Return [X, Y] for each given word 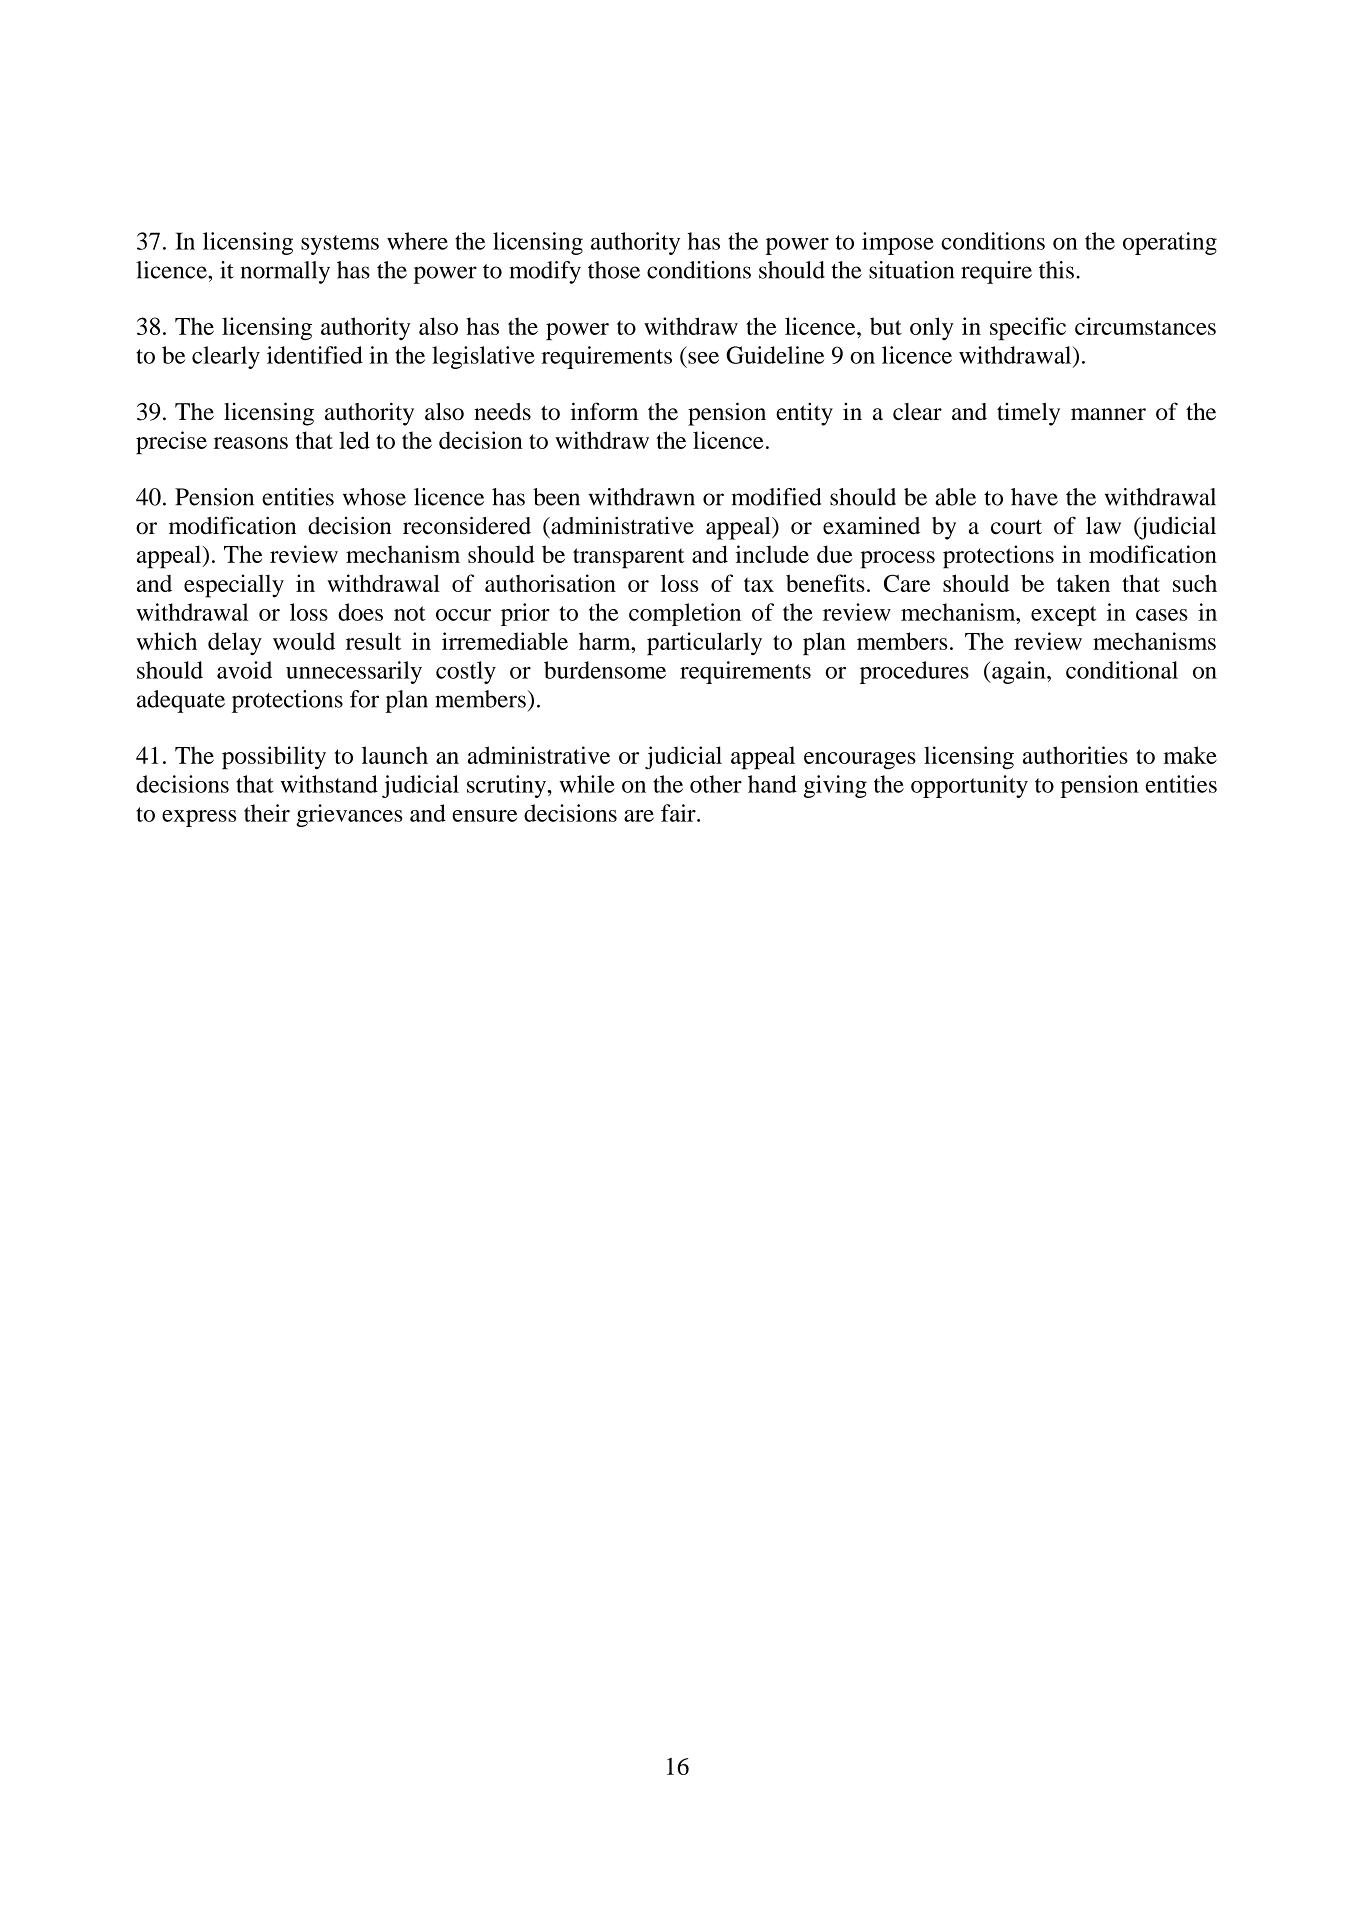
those [614, 270]
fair [679, 813]
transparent [628, 558]
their [267, 813]
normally [285, 272]
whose [374, 497]
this [1056, 270]
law [1103, 526]
